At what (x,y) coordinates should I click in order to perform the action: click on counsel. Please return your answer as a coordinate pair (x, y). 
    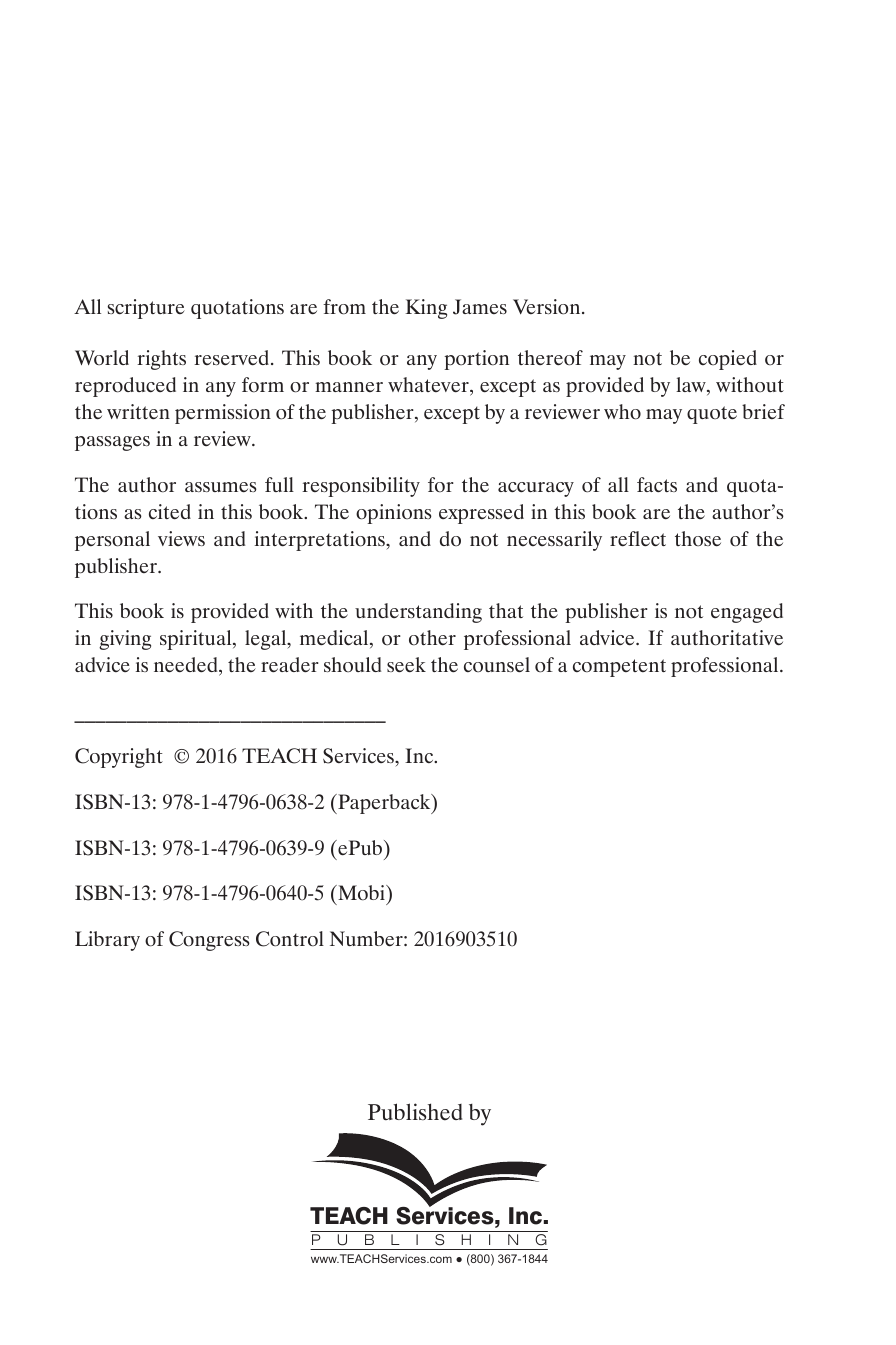
    Looking at the image, I should click on (497, 664).
